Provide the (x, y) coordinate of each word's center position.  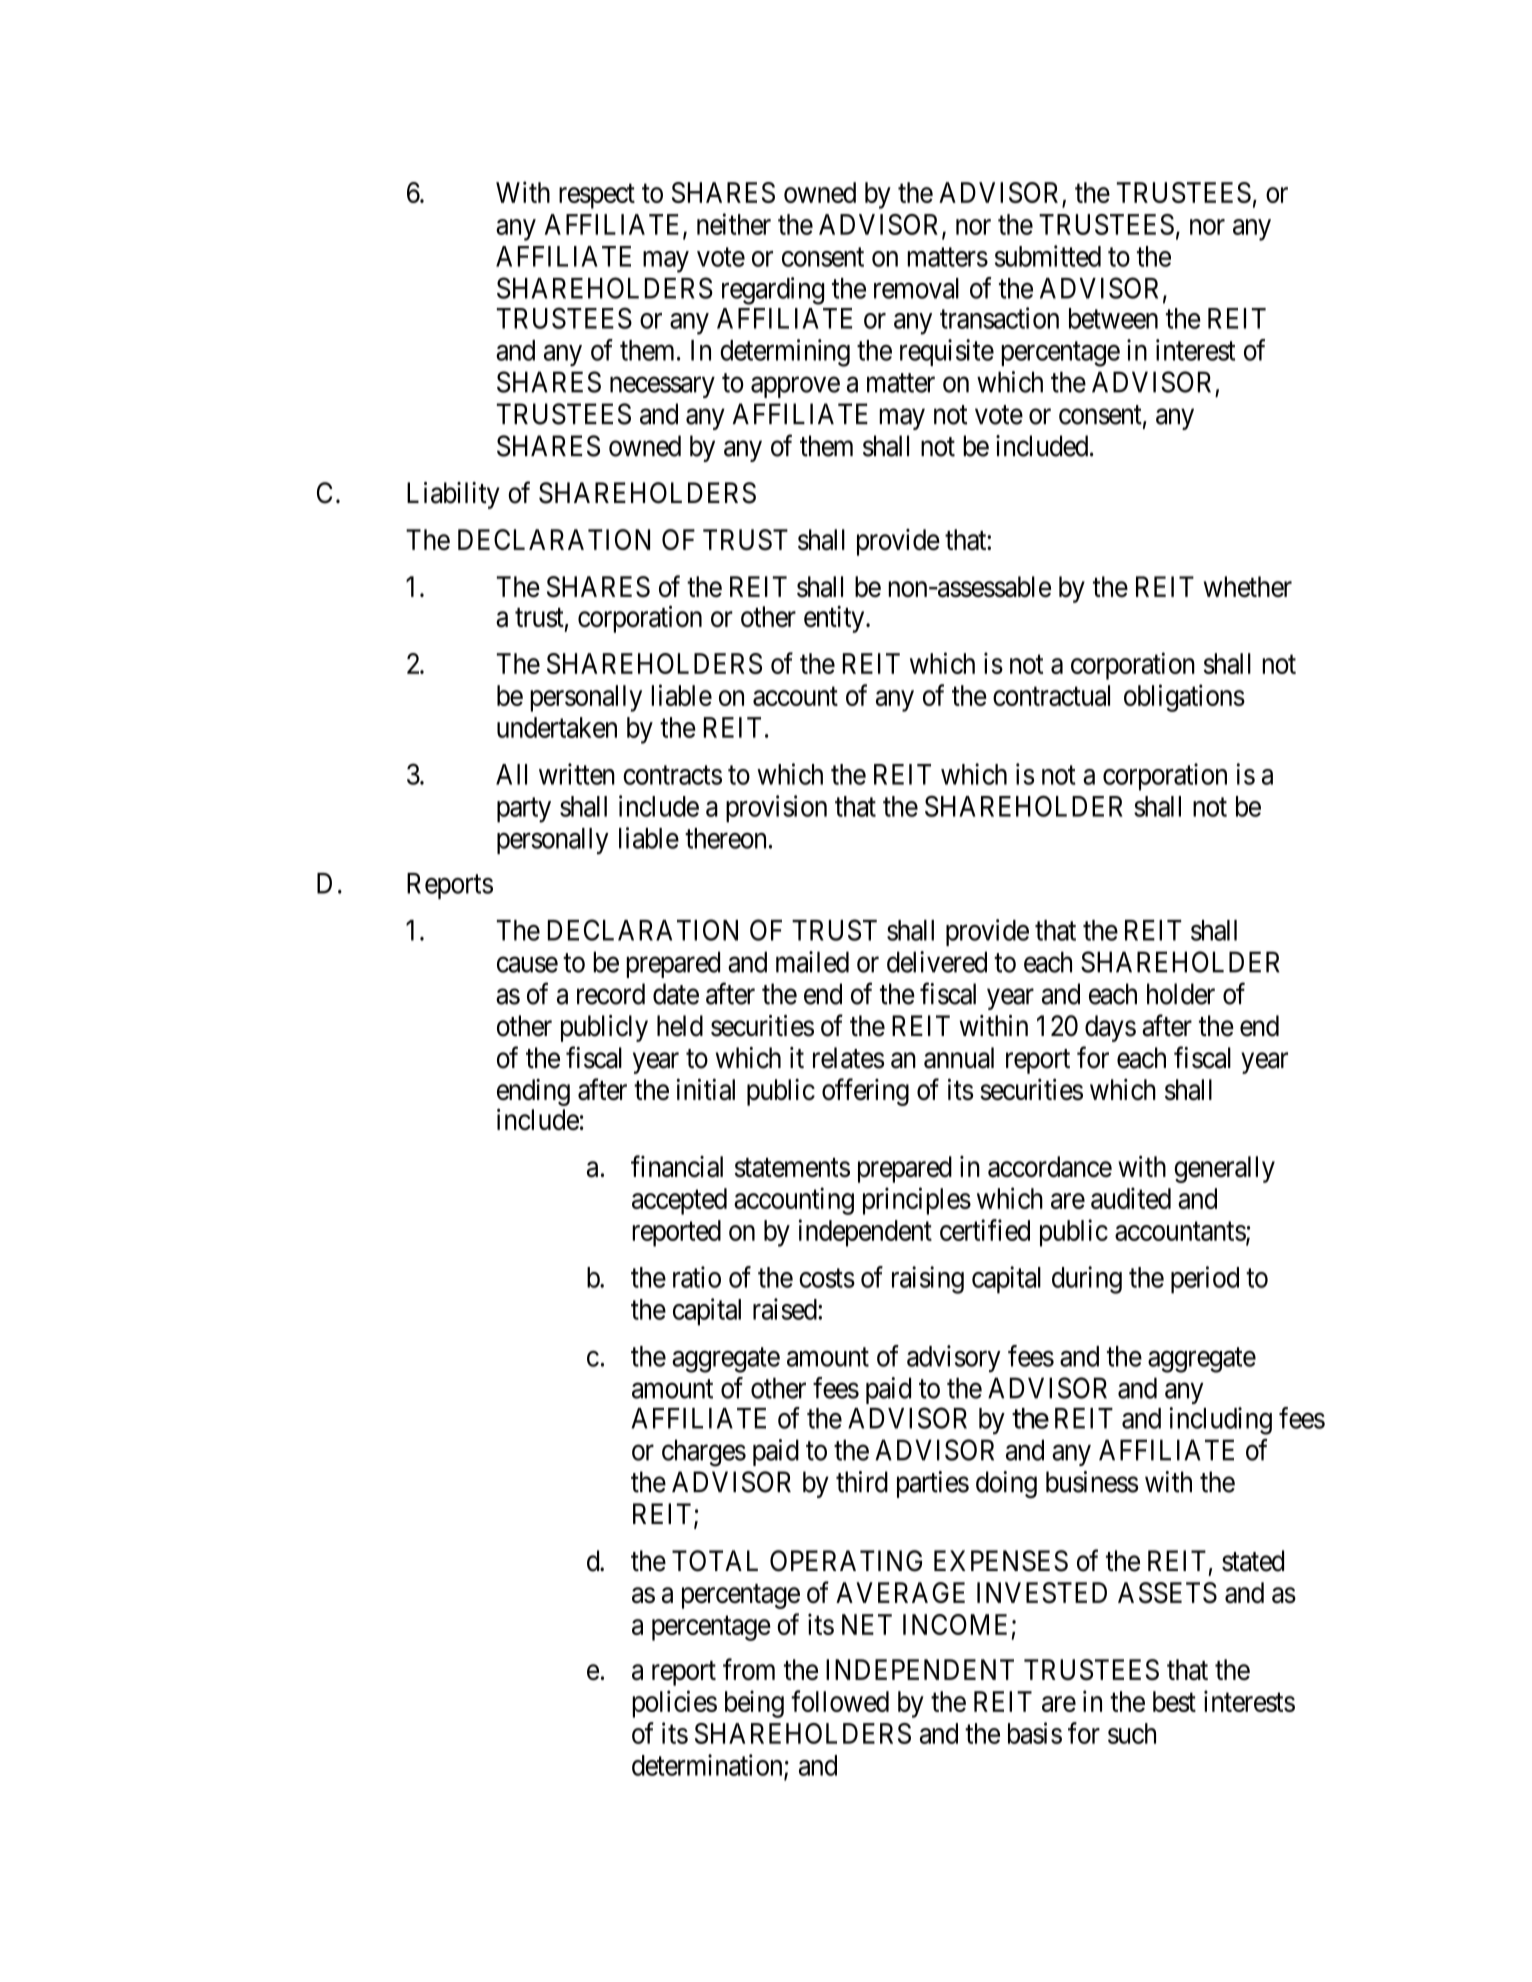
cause (527, 965)
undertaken (557, 727)
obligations (1184, 698)
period (1205, 1280)
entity (835, 619)
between (1113, 318)
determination (708, 1766)
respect (597, 196)
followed (840, 1701)
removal (916, 288)
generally (1224, 1169)
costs (827, 1278)
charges (704, 1453)
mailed (812, 962)
